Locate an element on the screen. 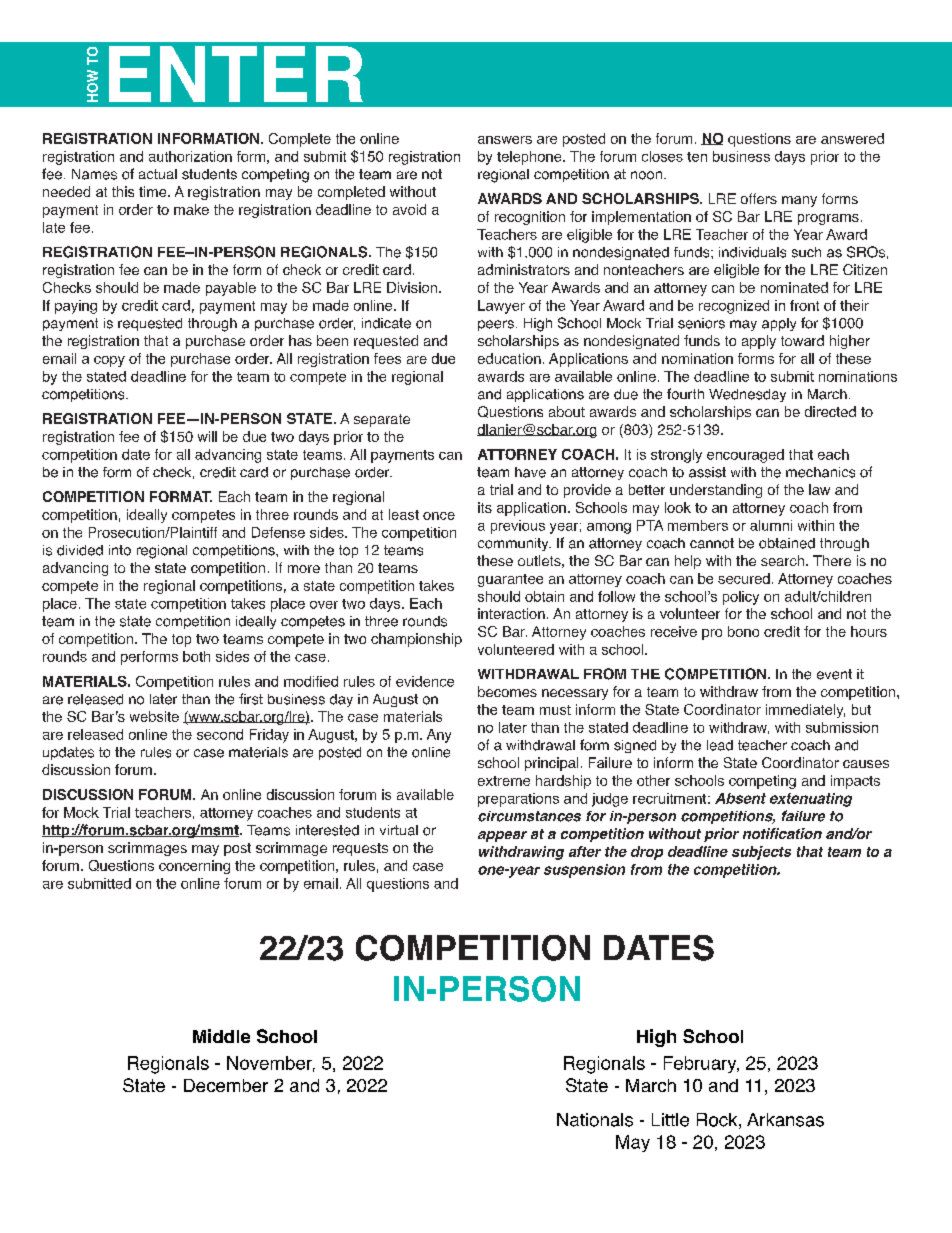 Image resolution: width=952 pixels, height=1233 pixels. nominated is located at coordinates (794, 287).
